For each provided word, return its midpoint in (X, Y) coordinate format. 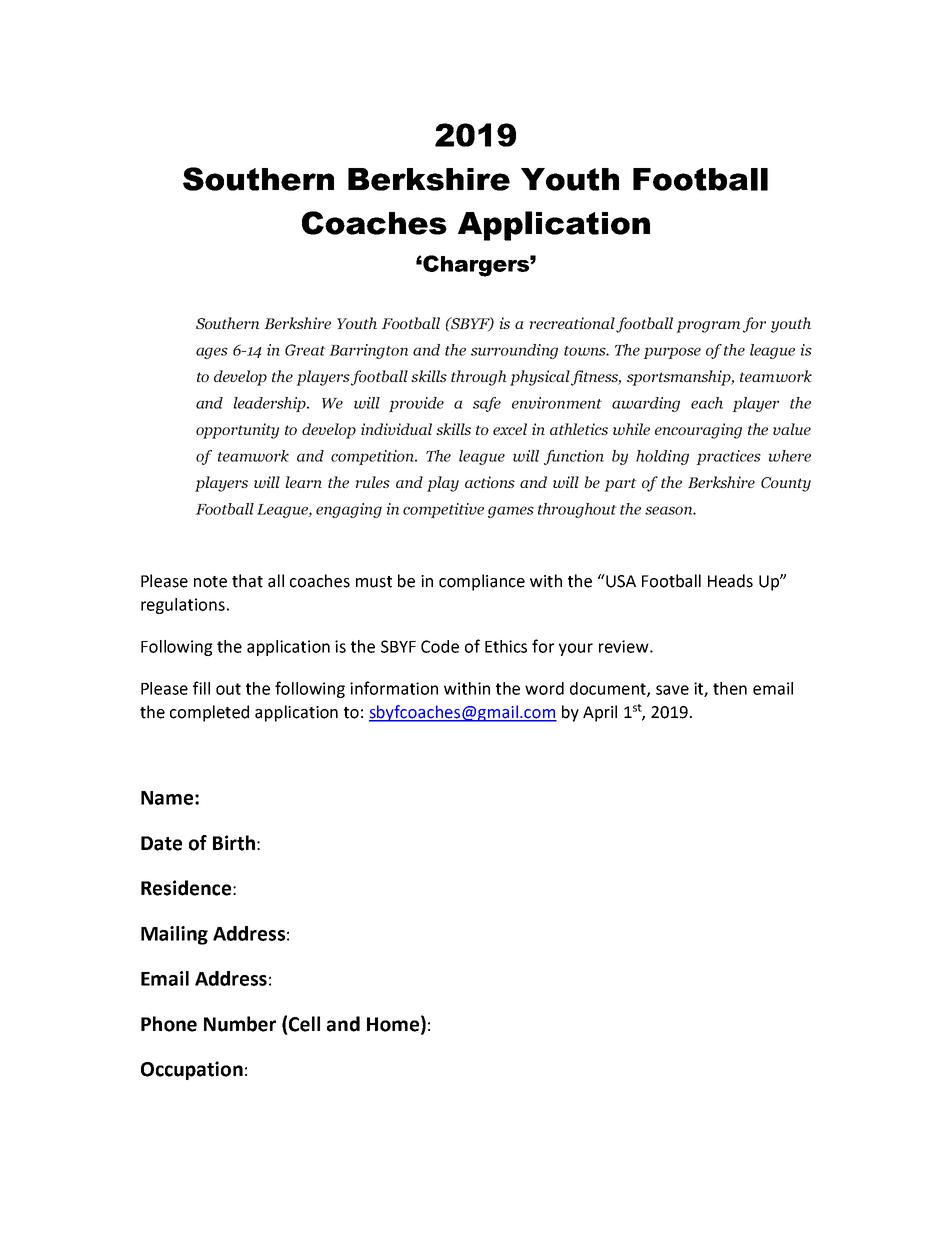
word (544, 688)
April (600, 713)
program (708, 327)
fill (201, 688)
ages (212, 353)
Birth (234, 843)
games (511, 512)
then (730, 688)
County (786, 484)
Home (393, 1024)
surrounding (514, 351)
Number (240, 1024)
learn (303, 482)
